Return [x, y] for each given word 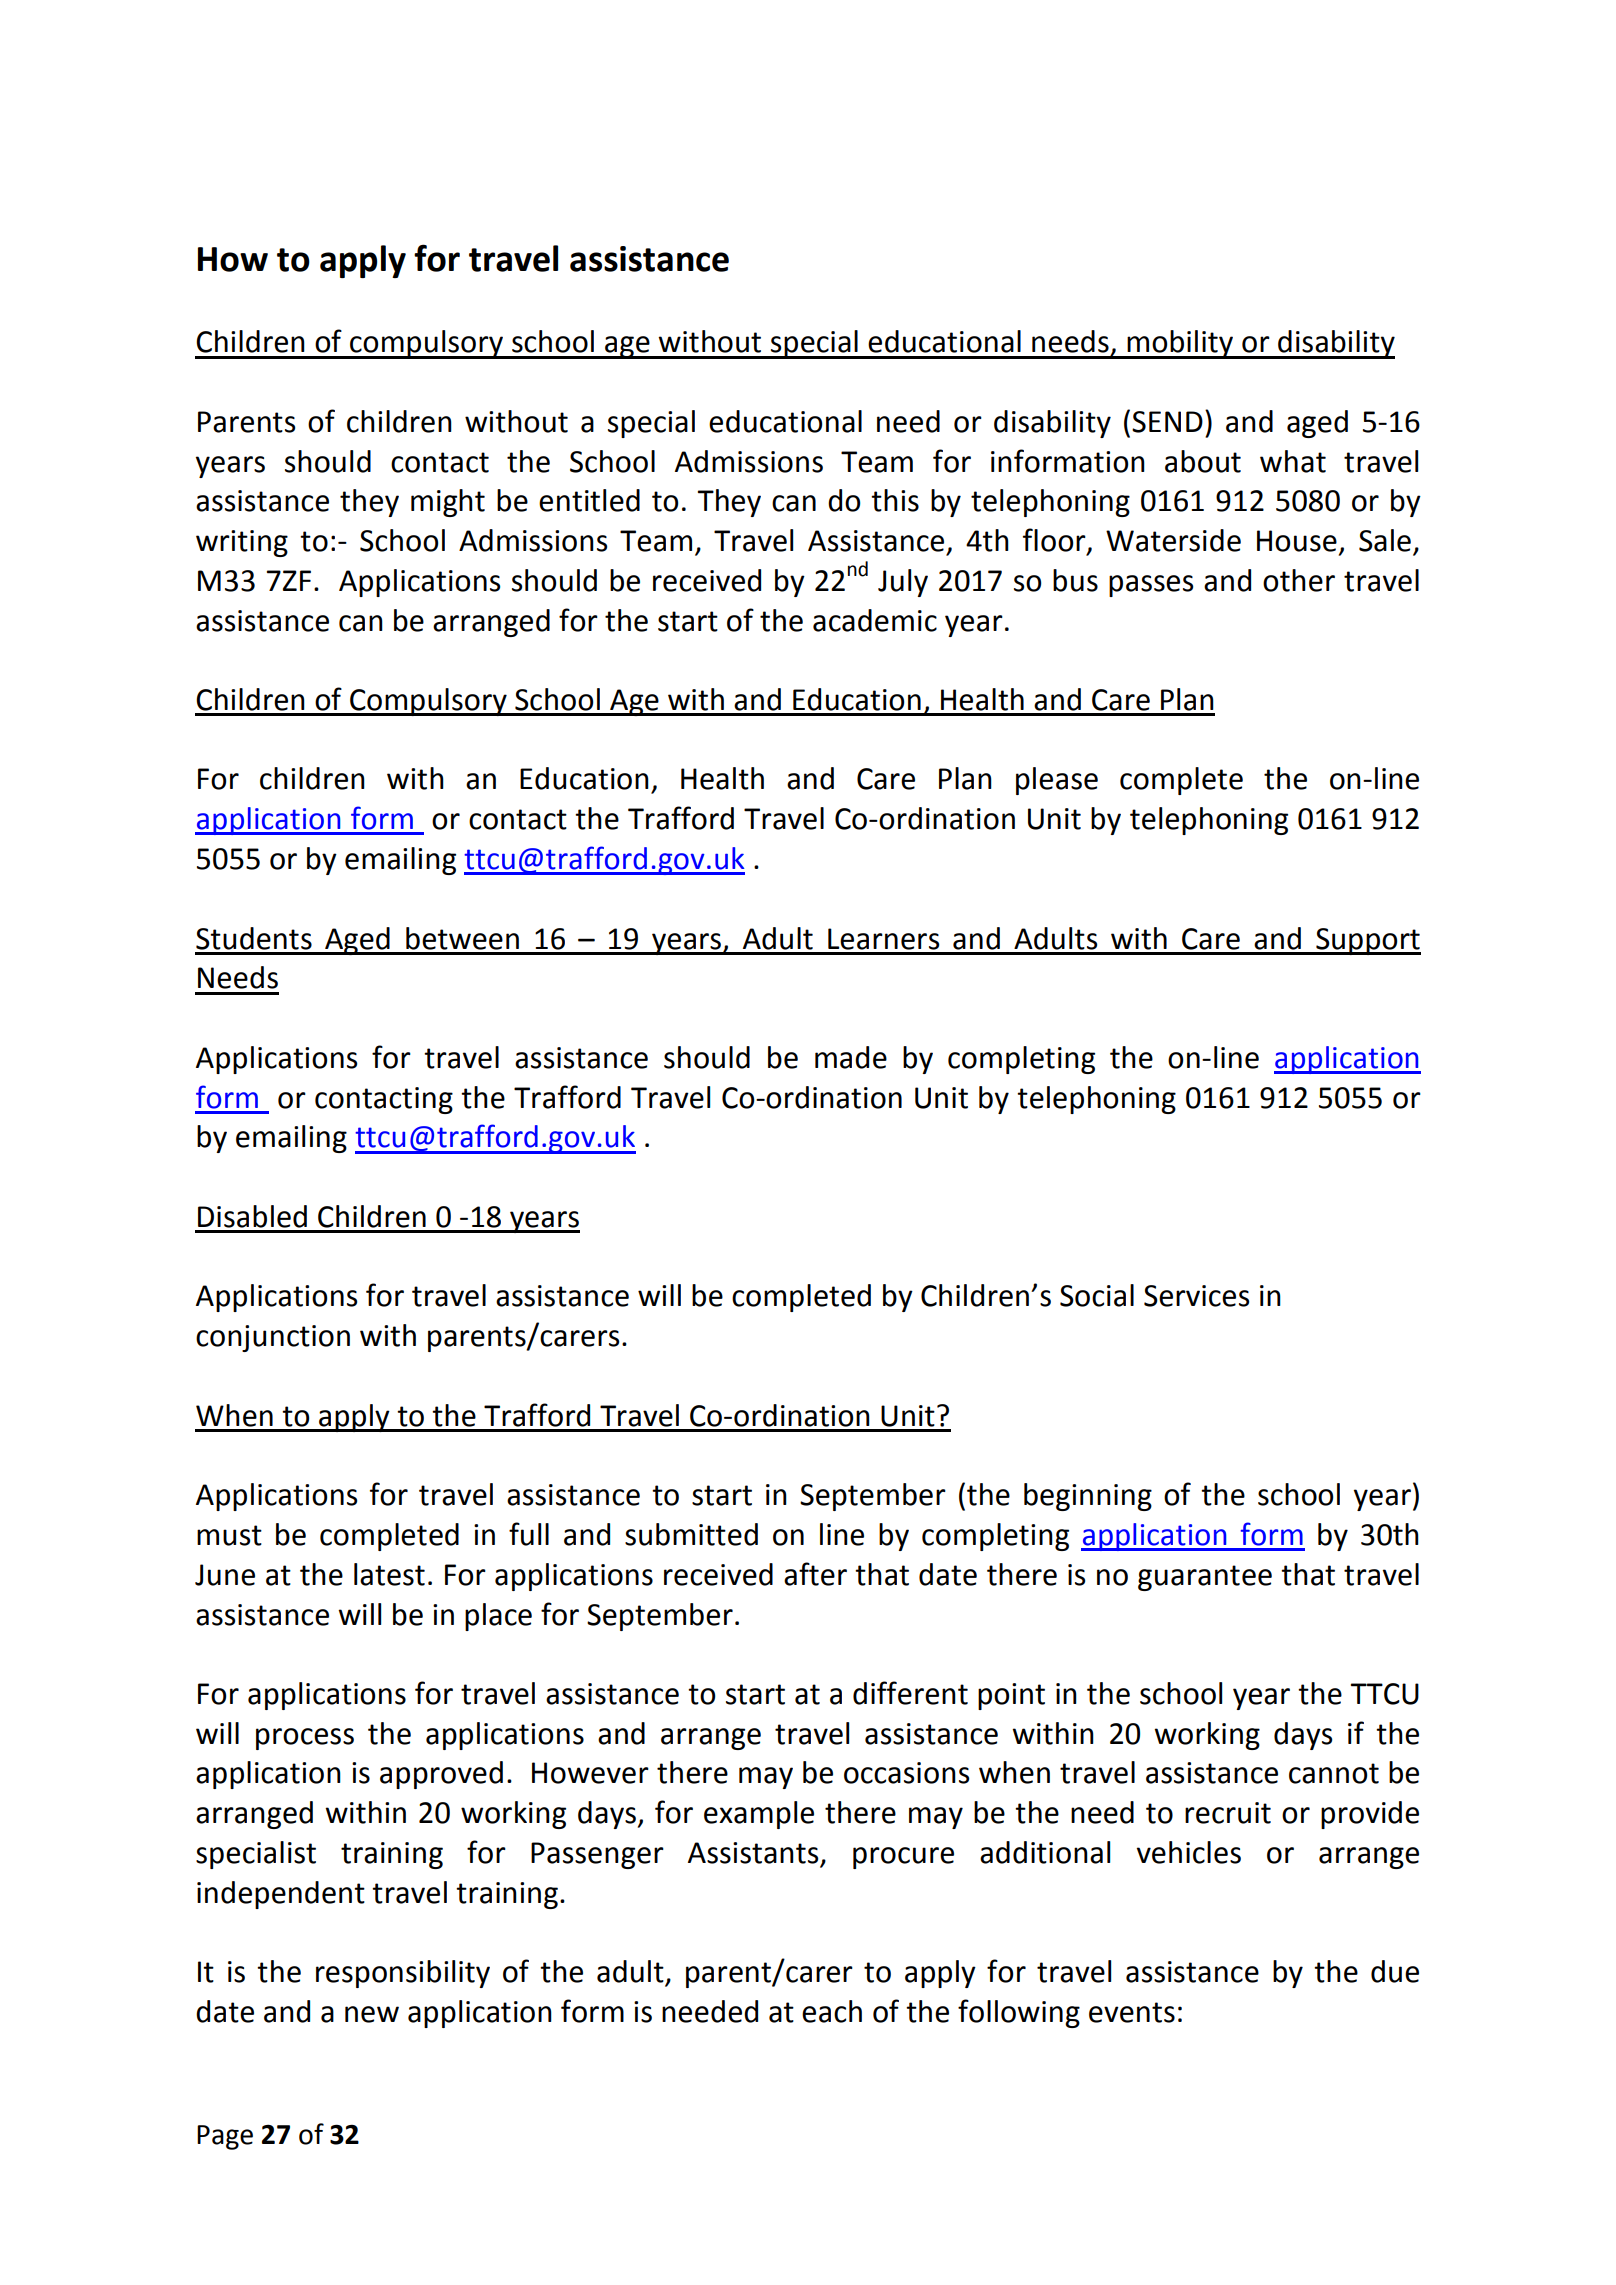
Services [1196, 1296]
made [851, 1057]
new [372, 2014]
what [1293, 461]
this [895, 500]
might [448, 503]
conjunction [273, 1338]
